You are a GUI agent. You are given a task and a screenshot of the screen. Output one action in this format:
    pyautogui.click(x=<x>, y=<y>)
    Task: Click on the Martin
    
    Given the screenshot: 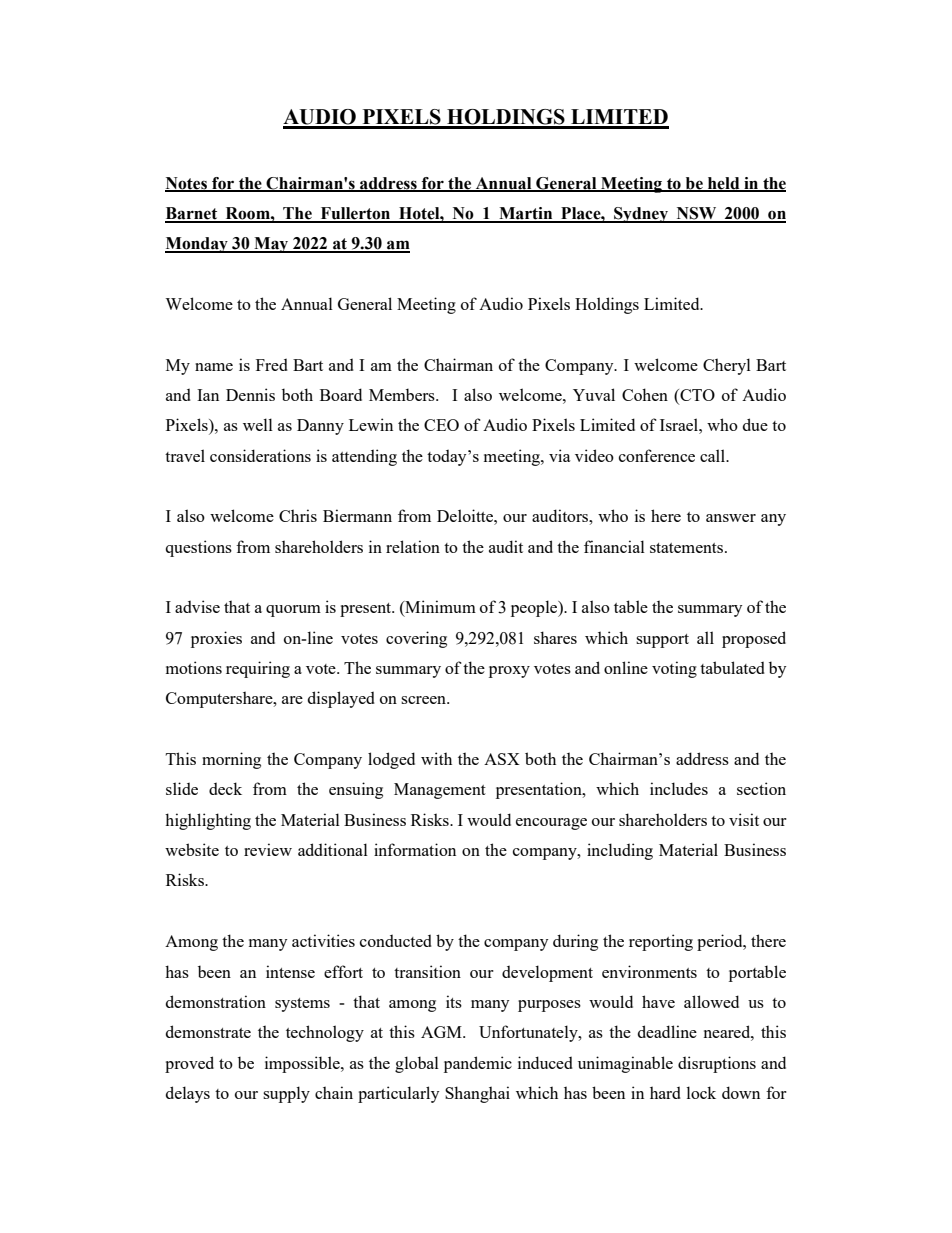 What is the action you would take?
    pyautogui.click(x=526, y=214)
